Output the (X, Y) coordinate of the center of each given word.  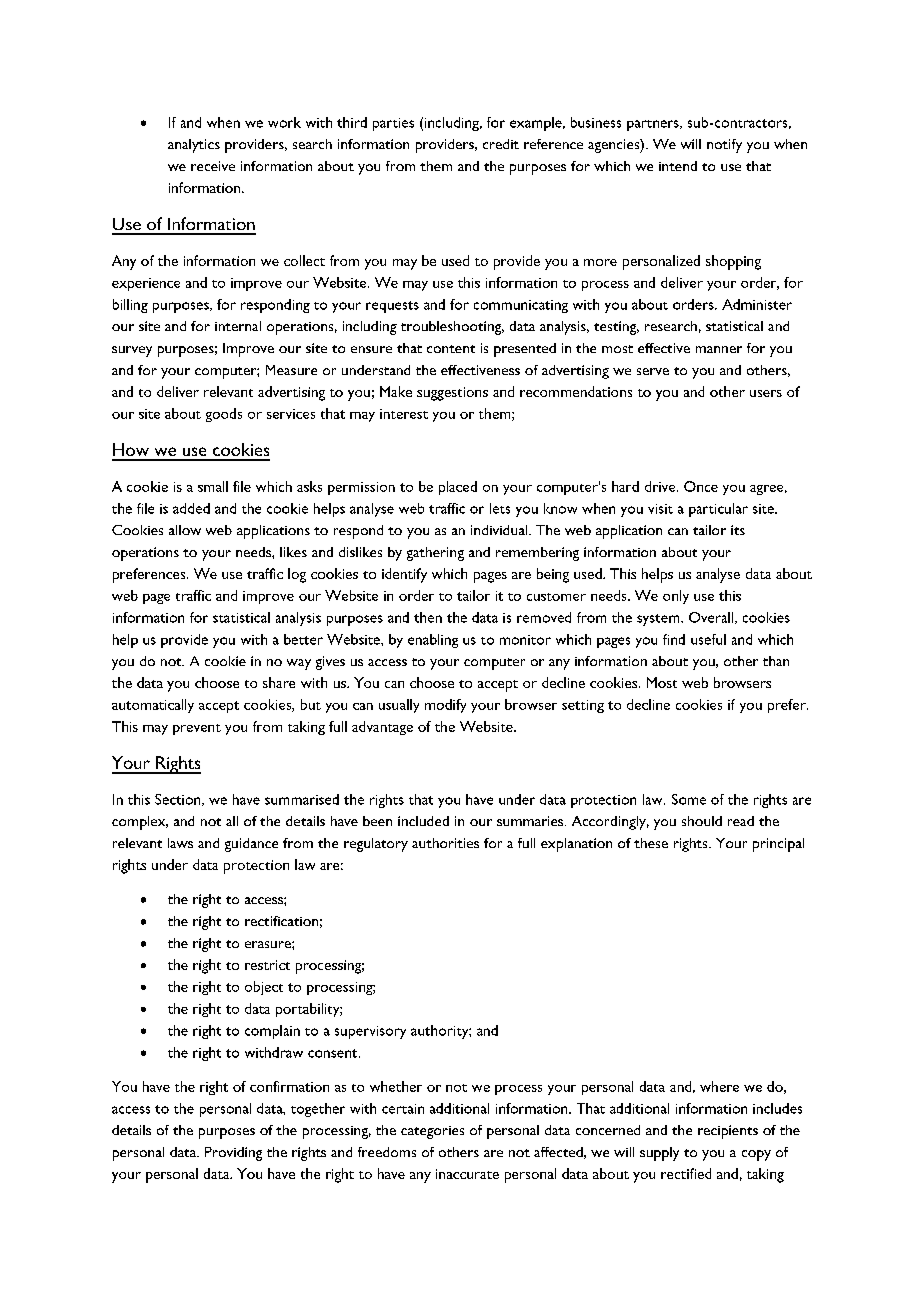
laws (180, 843)
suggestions (452, 394)
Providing (233, 1154)
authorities (445, 843)
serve (653, 371)
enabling (433, 641)
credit (501, 144)
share (279, 682)
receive (213, 166)
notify (724, 146)
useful (708, 639)
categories (432, 1132)
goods (224, 415)
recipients (728, 1132)
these (651, 843)
